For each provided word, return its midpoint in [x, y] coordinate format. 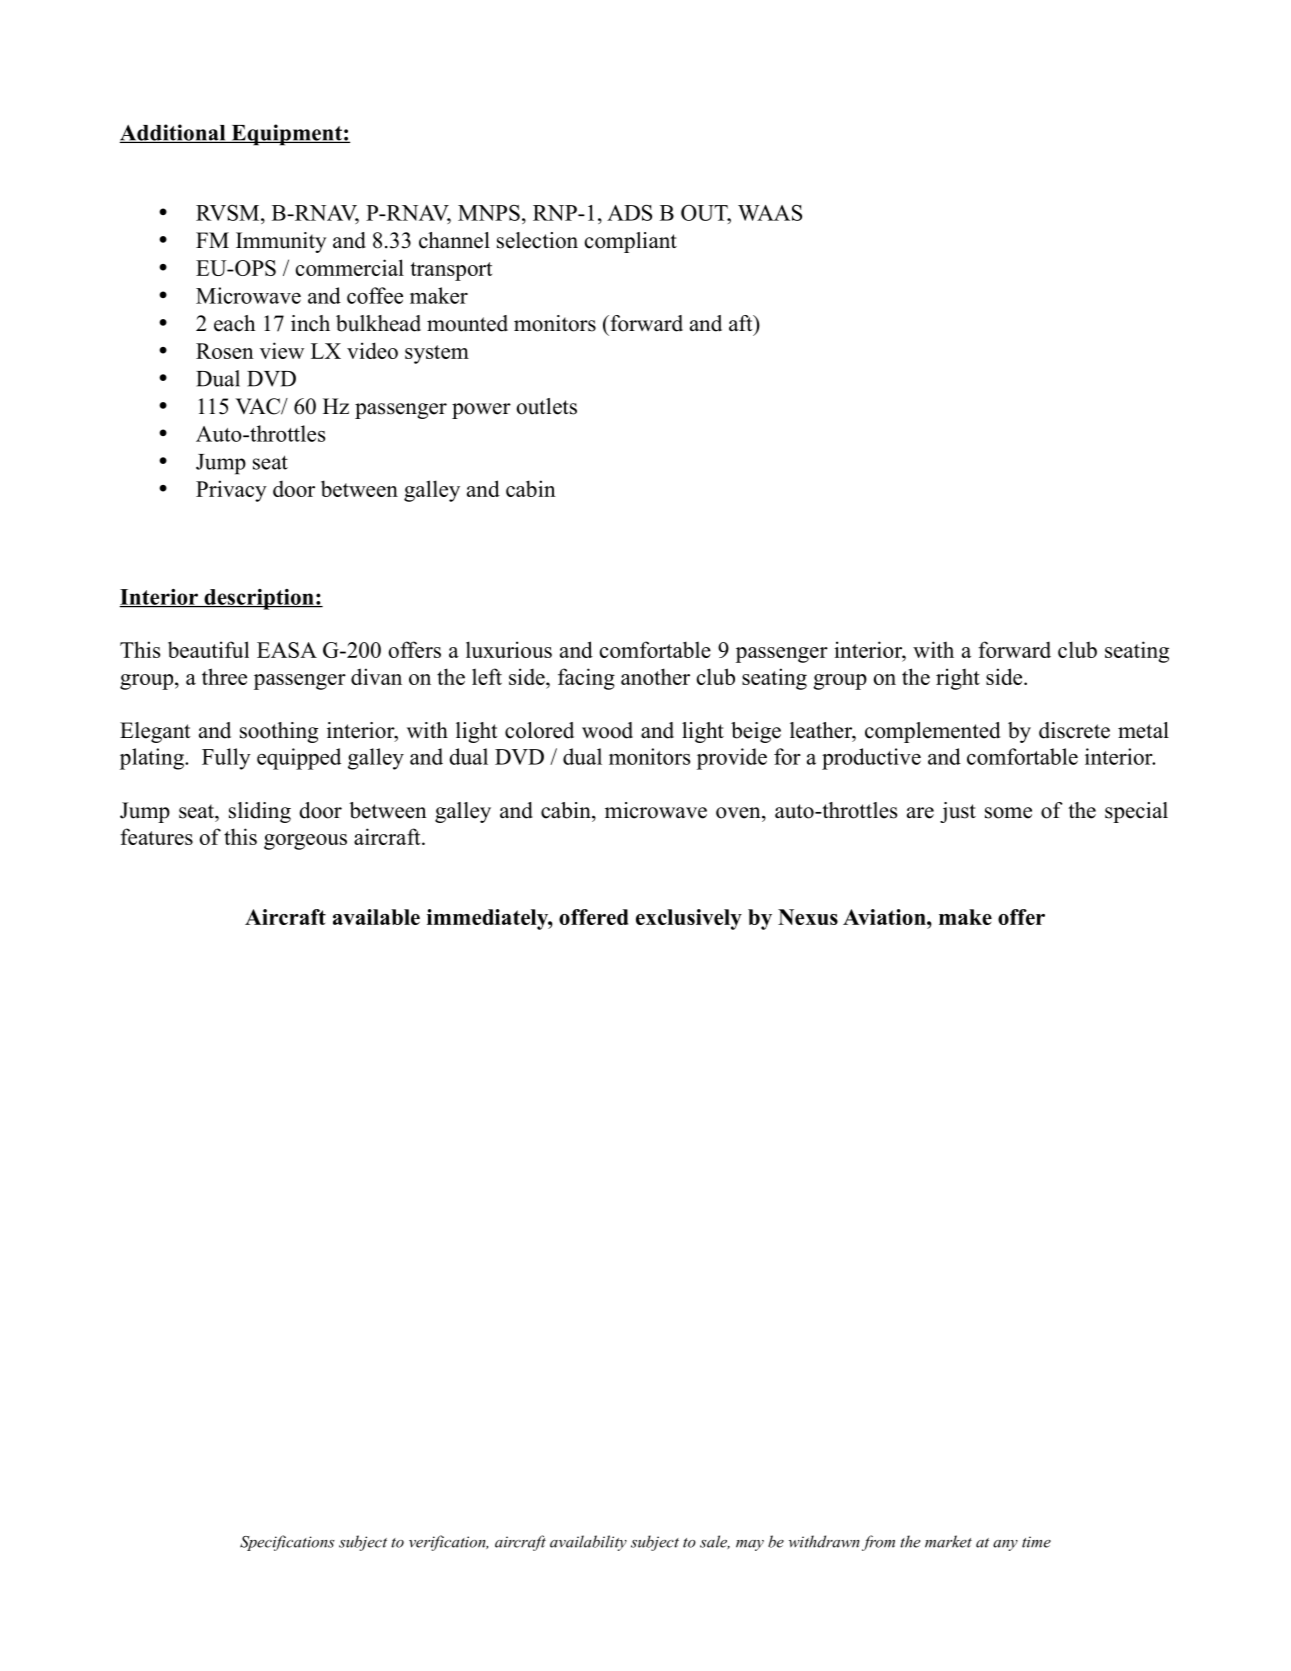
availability [588, 1543]
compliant [631, 242]
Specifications [287, 1543]
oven [739, 813]
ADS [629, 212]
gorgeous [305, 842]
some [1008, 813]
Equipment [286, 135]
